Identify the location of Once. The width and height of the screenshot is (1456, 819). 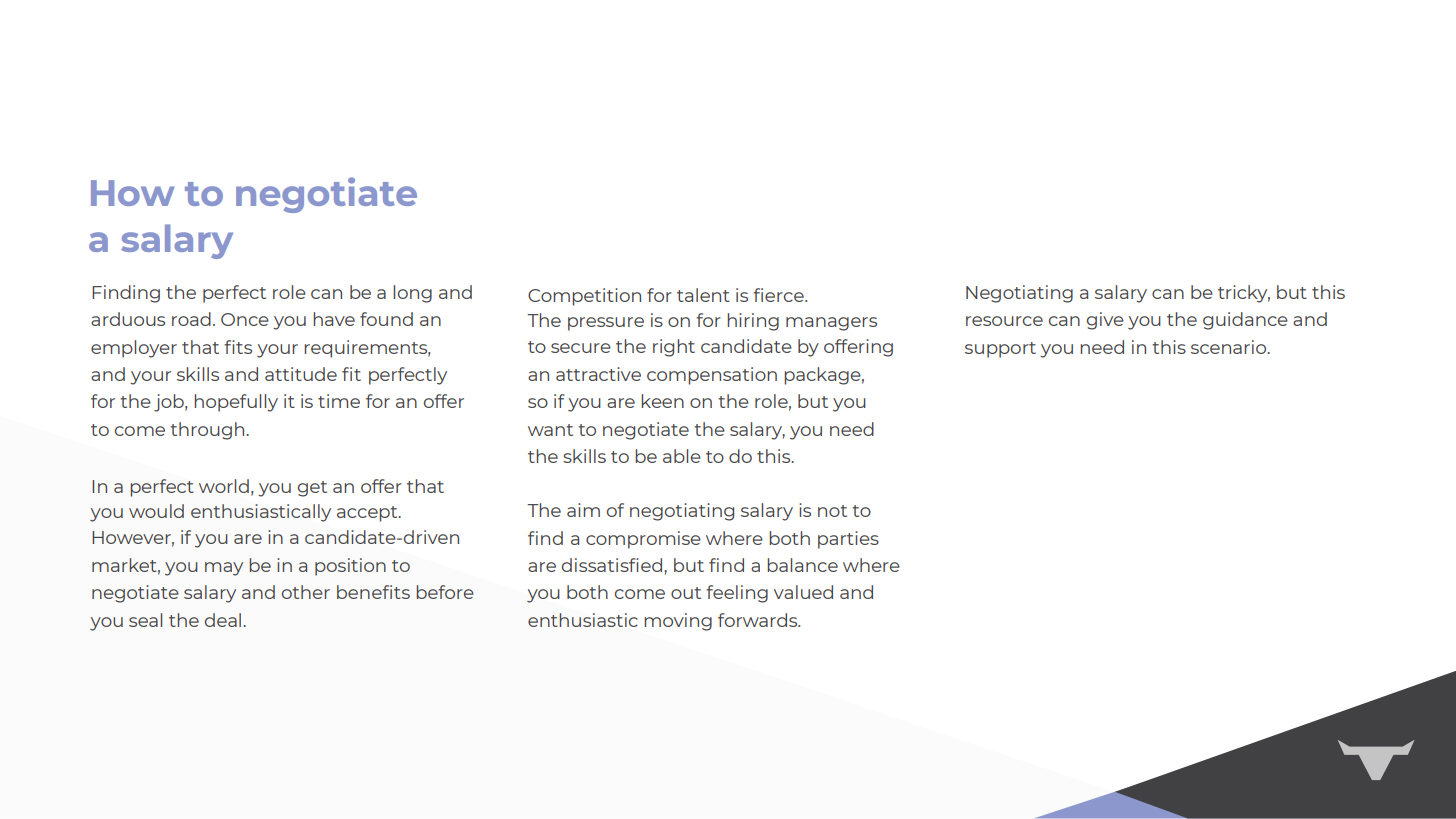
(245, 319).
